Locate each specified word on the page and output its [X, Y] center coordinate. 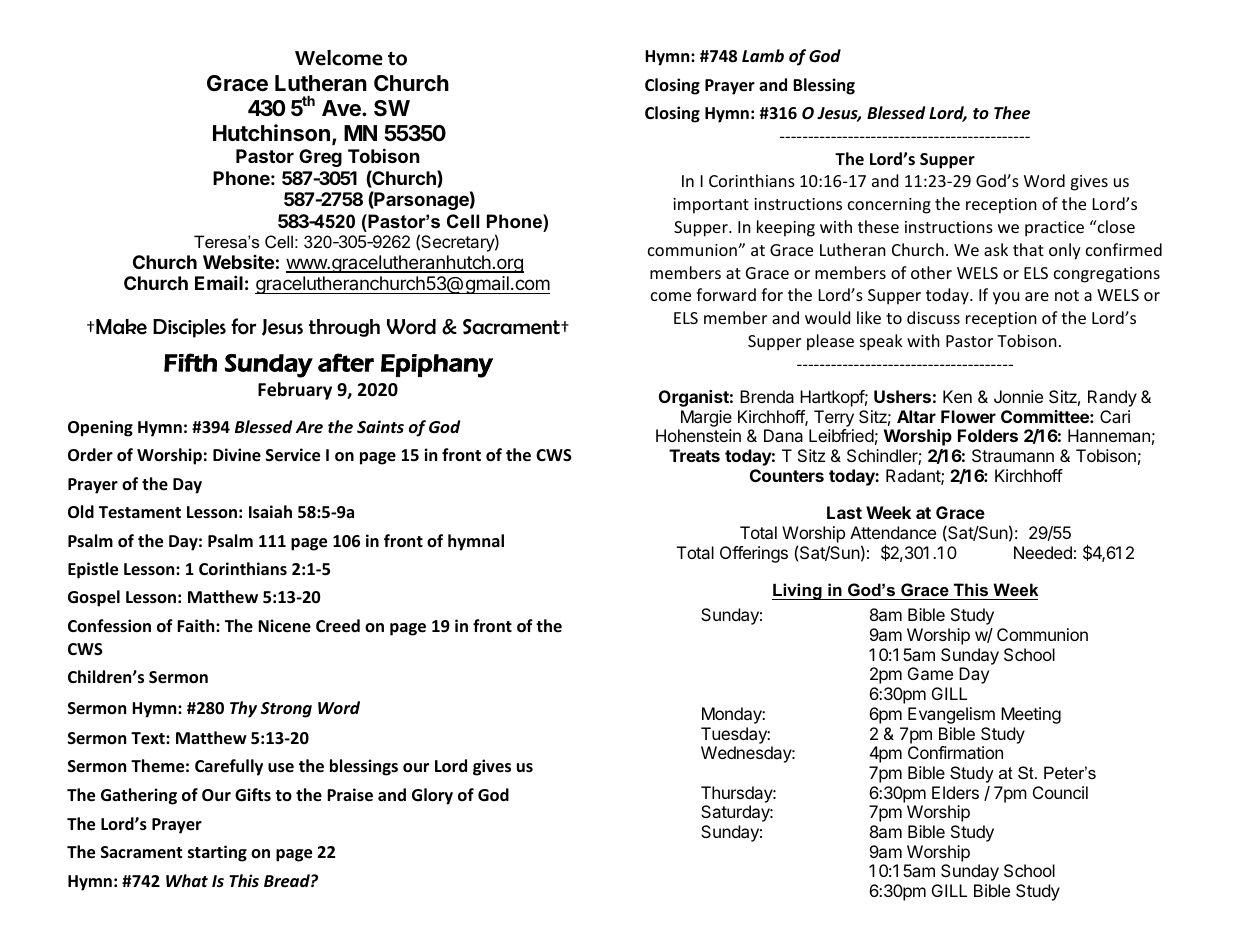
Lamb [763, 56]
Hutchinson [271, 133]
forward [726, 294]
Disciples [189, 328]
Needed [1043, 552]
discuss [933, 317]
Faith [197, 625]
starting [217, 853]
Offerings [754, 554]
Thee [1012, 113]
